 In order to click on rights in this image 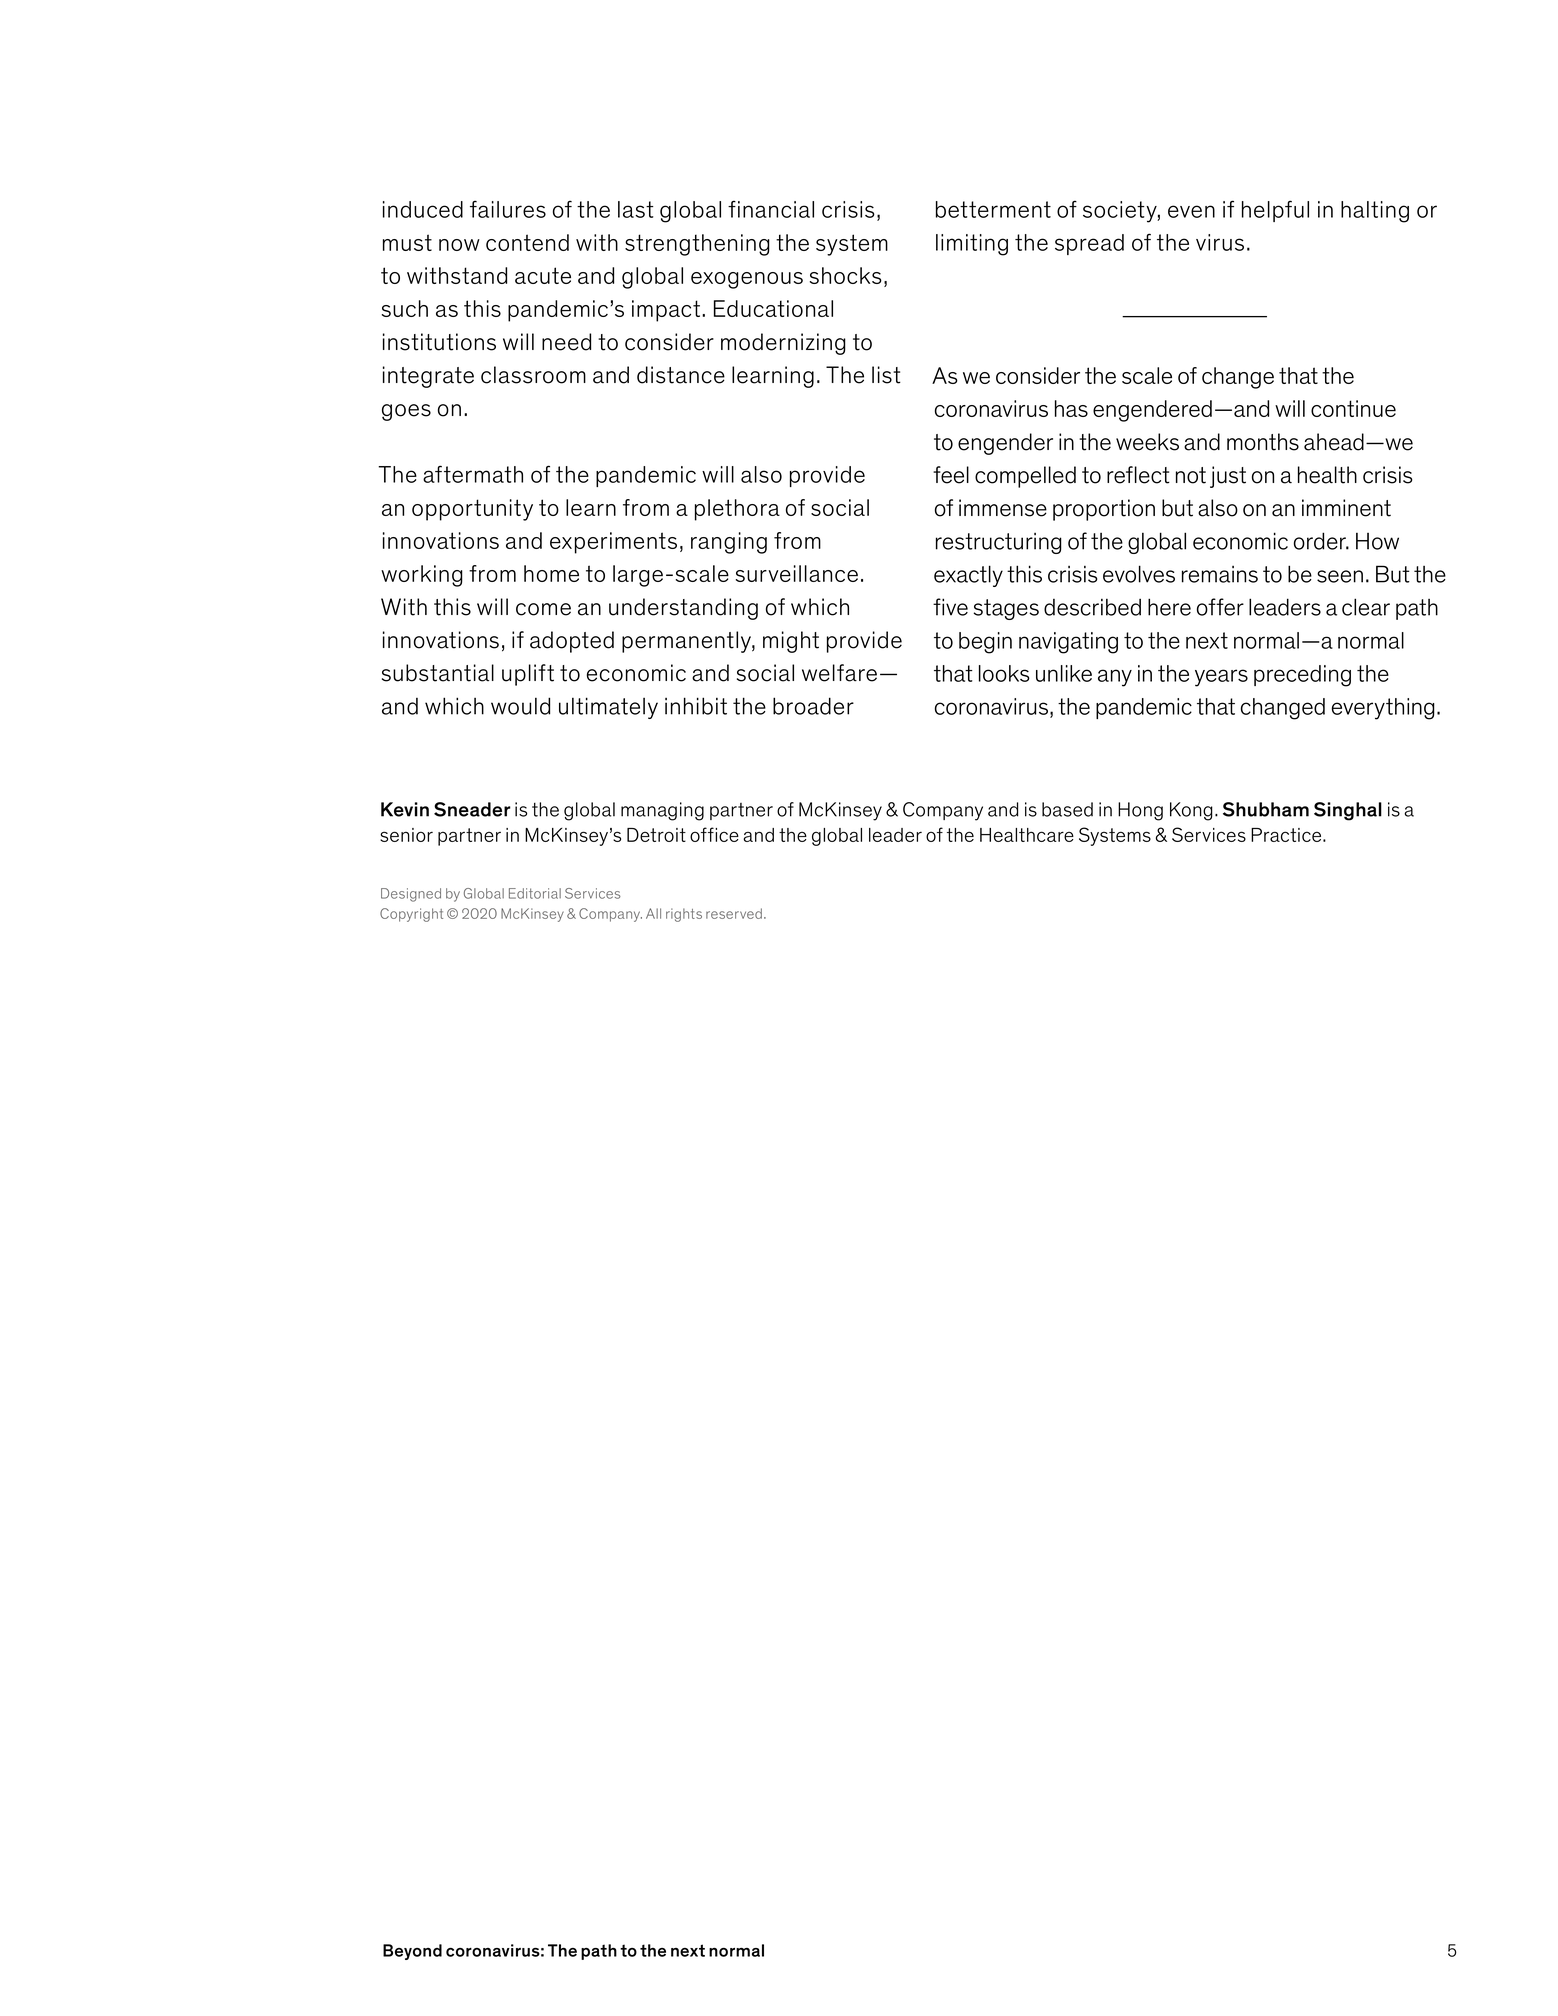, I will do `click(684, 915)`.
